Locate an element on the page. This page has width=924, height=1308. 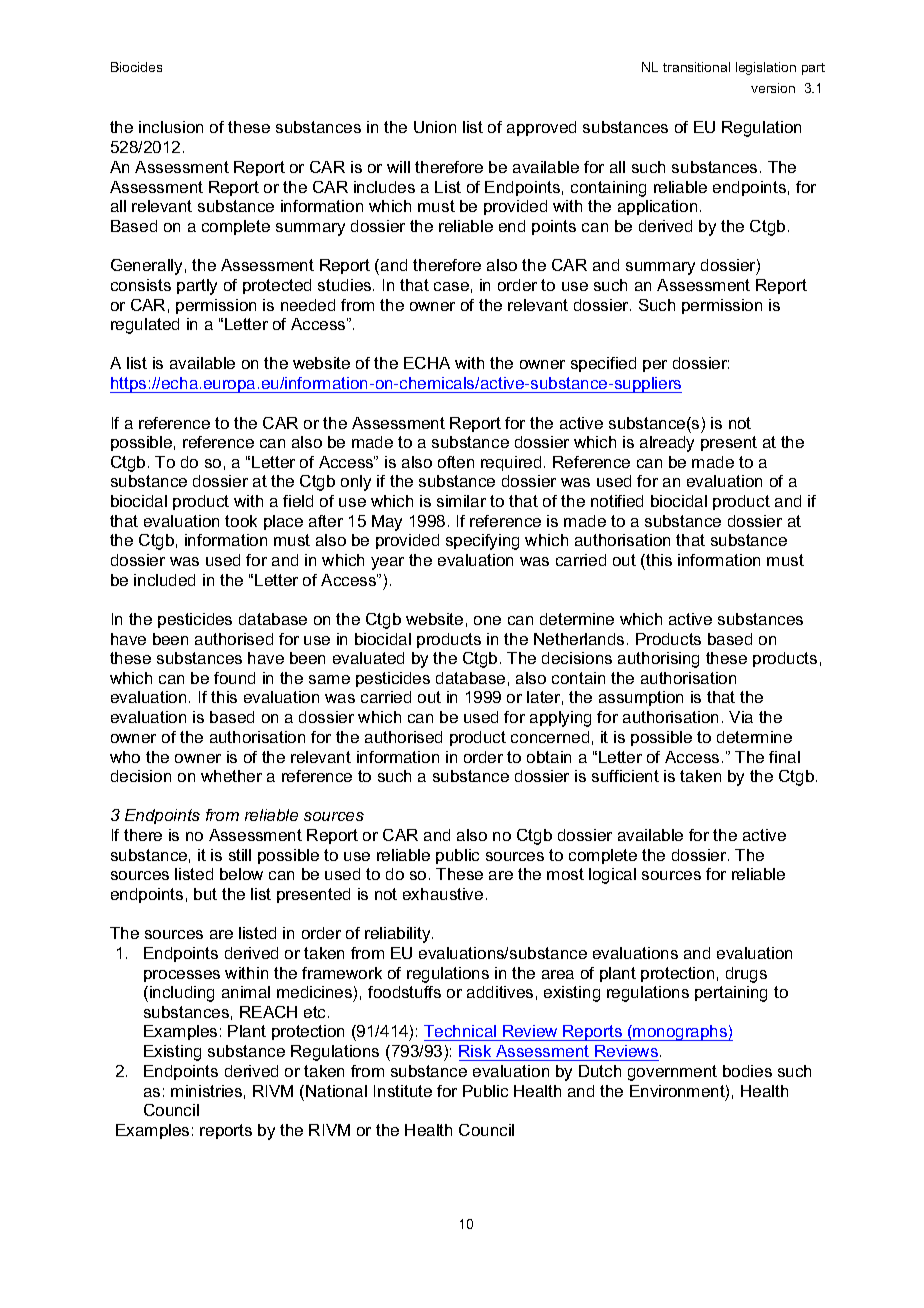
inclusion is located at coordinates (171, 127).
